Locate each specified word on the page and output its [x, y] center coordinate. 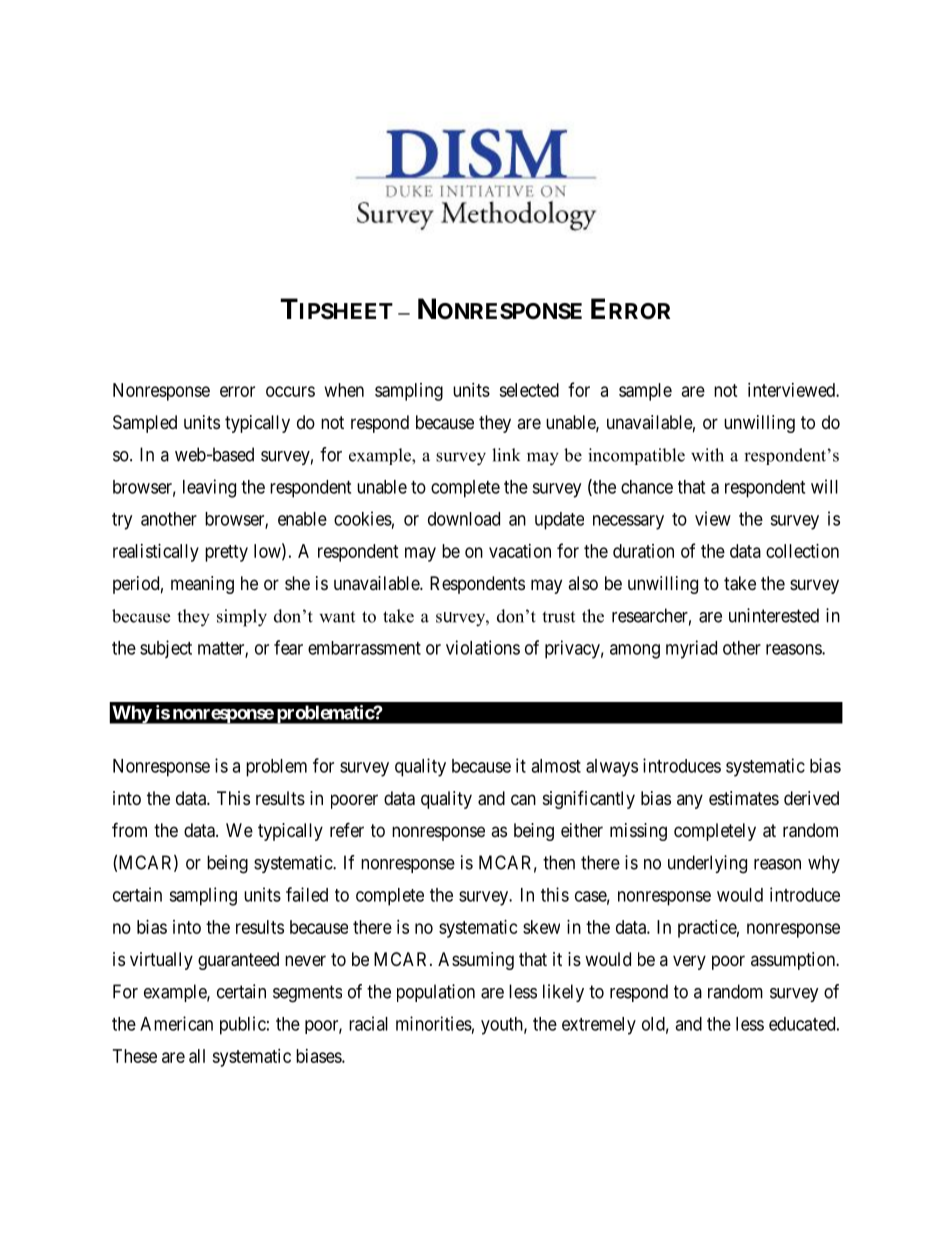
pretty [226, 553]
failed [307, 894]
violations [483, 647]
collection [802, 551]
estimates [744, 798]
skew [541, 927]
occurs [290, 391]
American [176, 1023]
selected [529, 390]
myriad [691, 649]
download [464, 519]
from [129, 829]
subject [166, 649]
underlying [707, 864]
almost [556, 766]
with [707, 455]
